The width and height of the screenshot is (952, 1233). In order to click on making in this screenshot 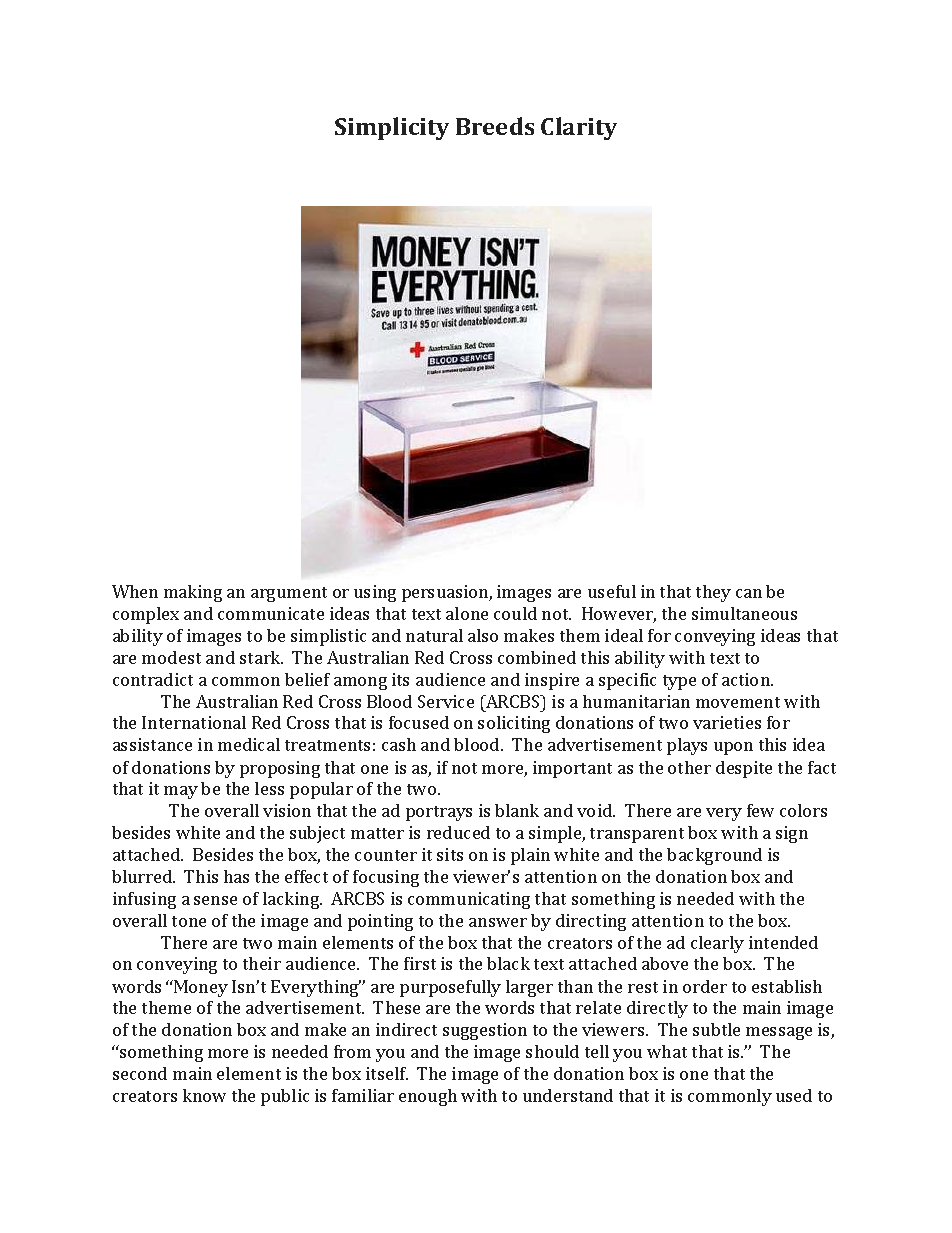, I will do `click(193, 593)`.
